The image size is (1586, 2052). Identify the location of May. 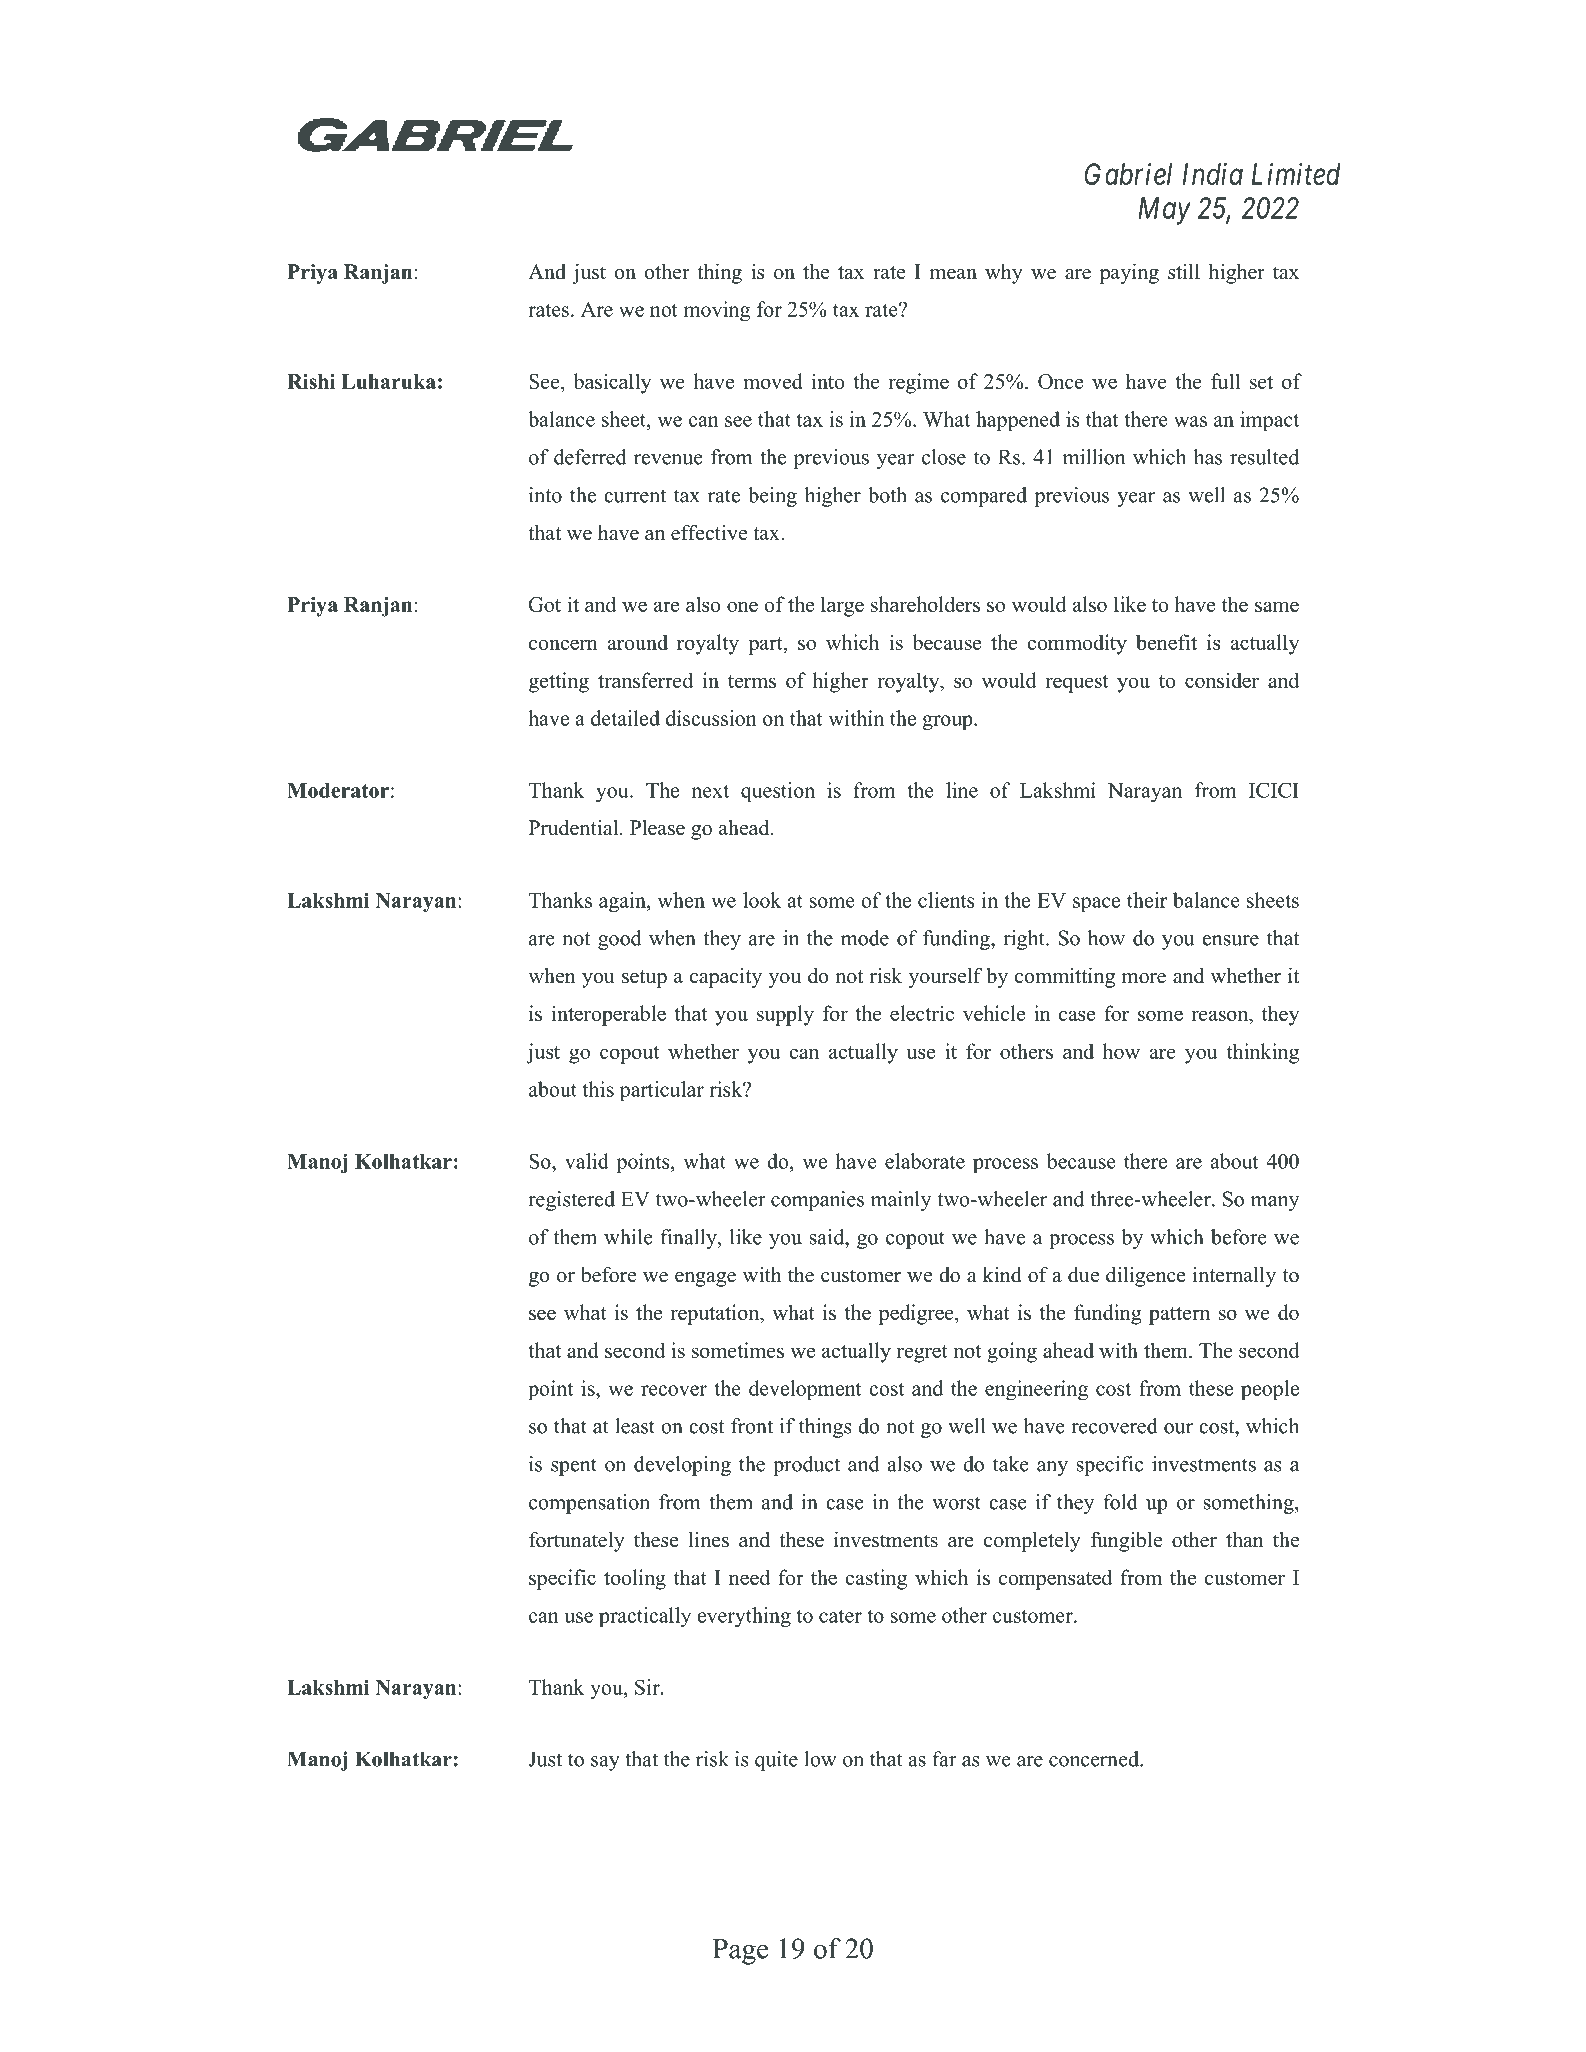
(1165, 211).
